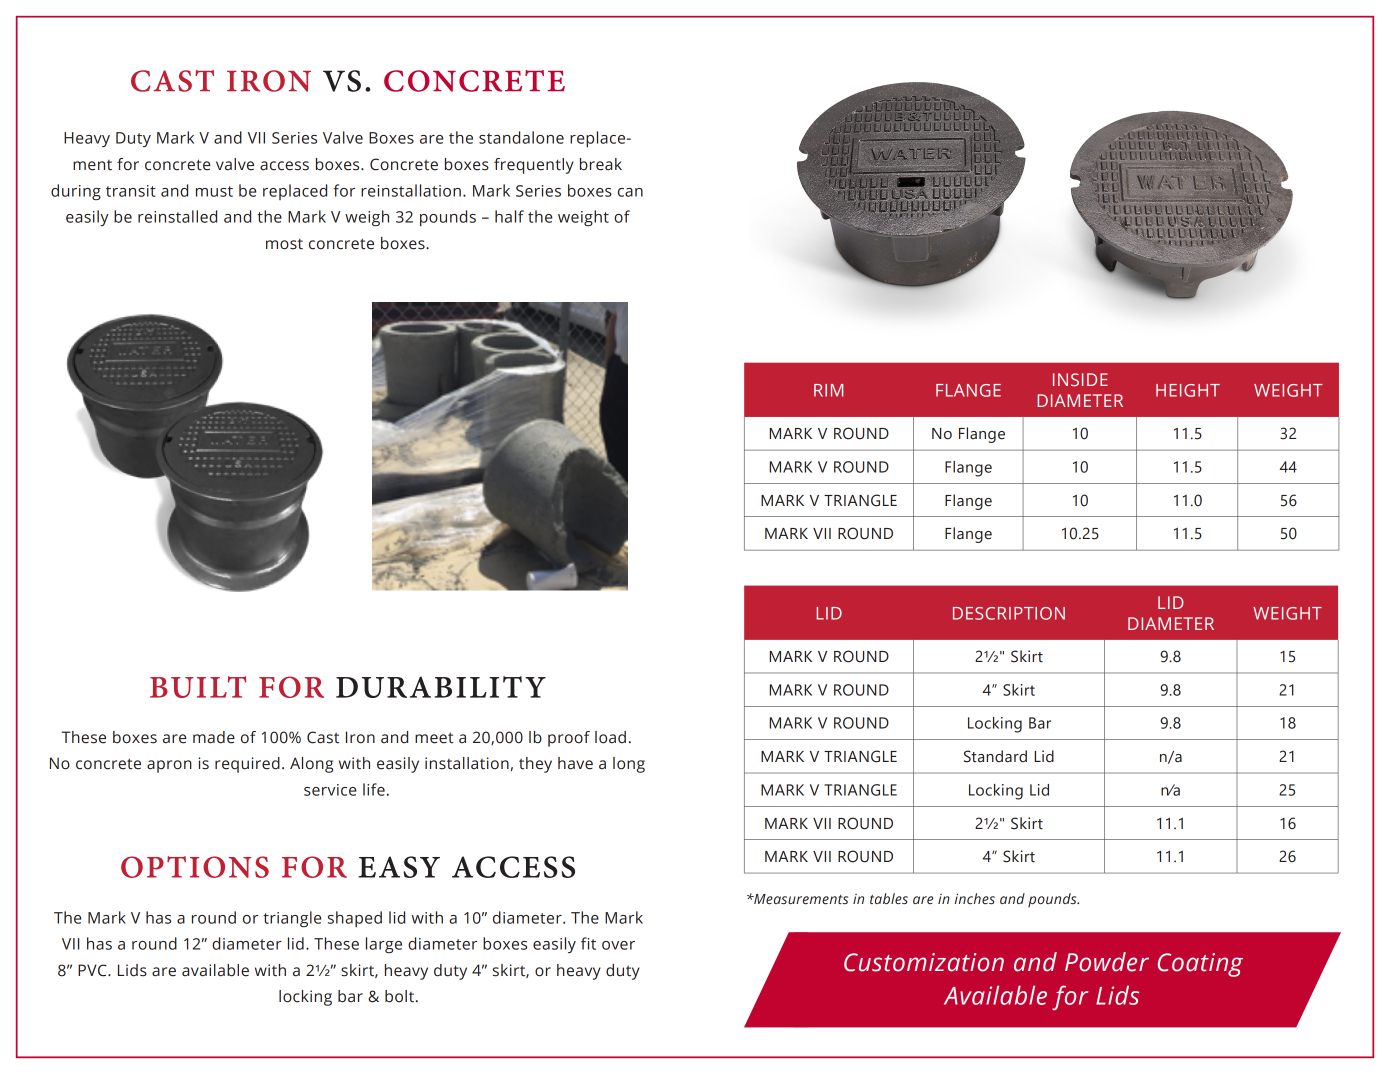 This image has width=1390, height=1074. I want to click on over, so click(618, 945).
